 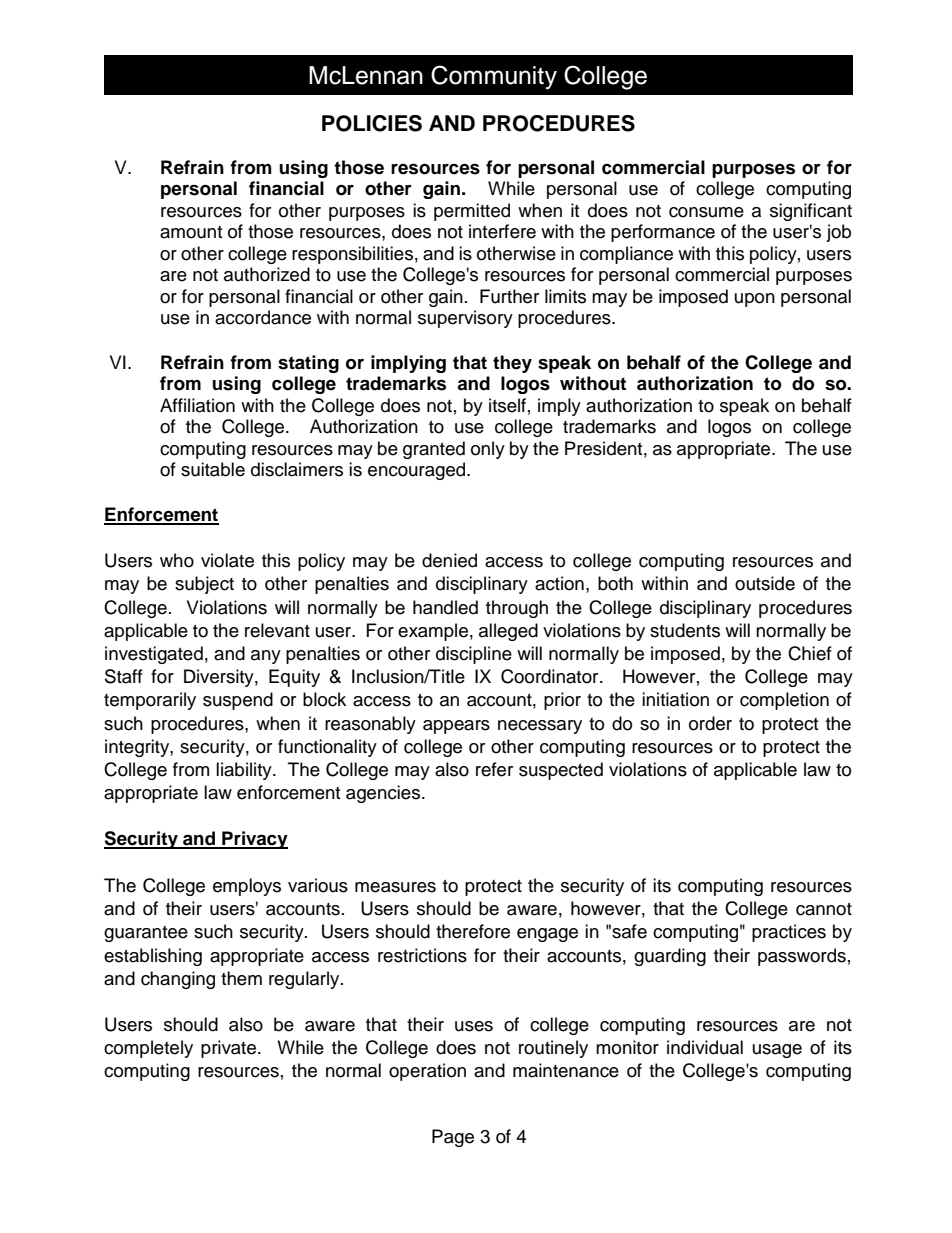 What do you see at coordinates (777, 1051) in the document?
I see `usage` at bounding box center [777, 1051].
